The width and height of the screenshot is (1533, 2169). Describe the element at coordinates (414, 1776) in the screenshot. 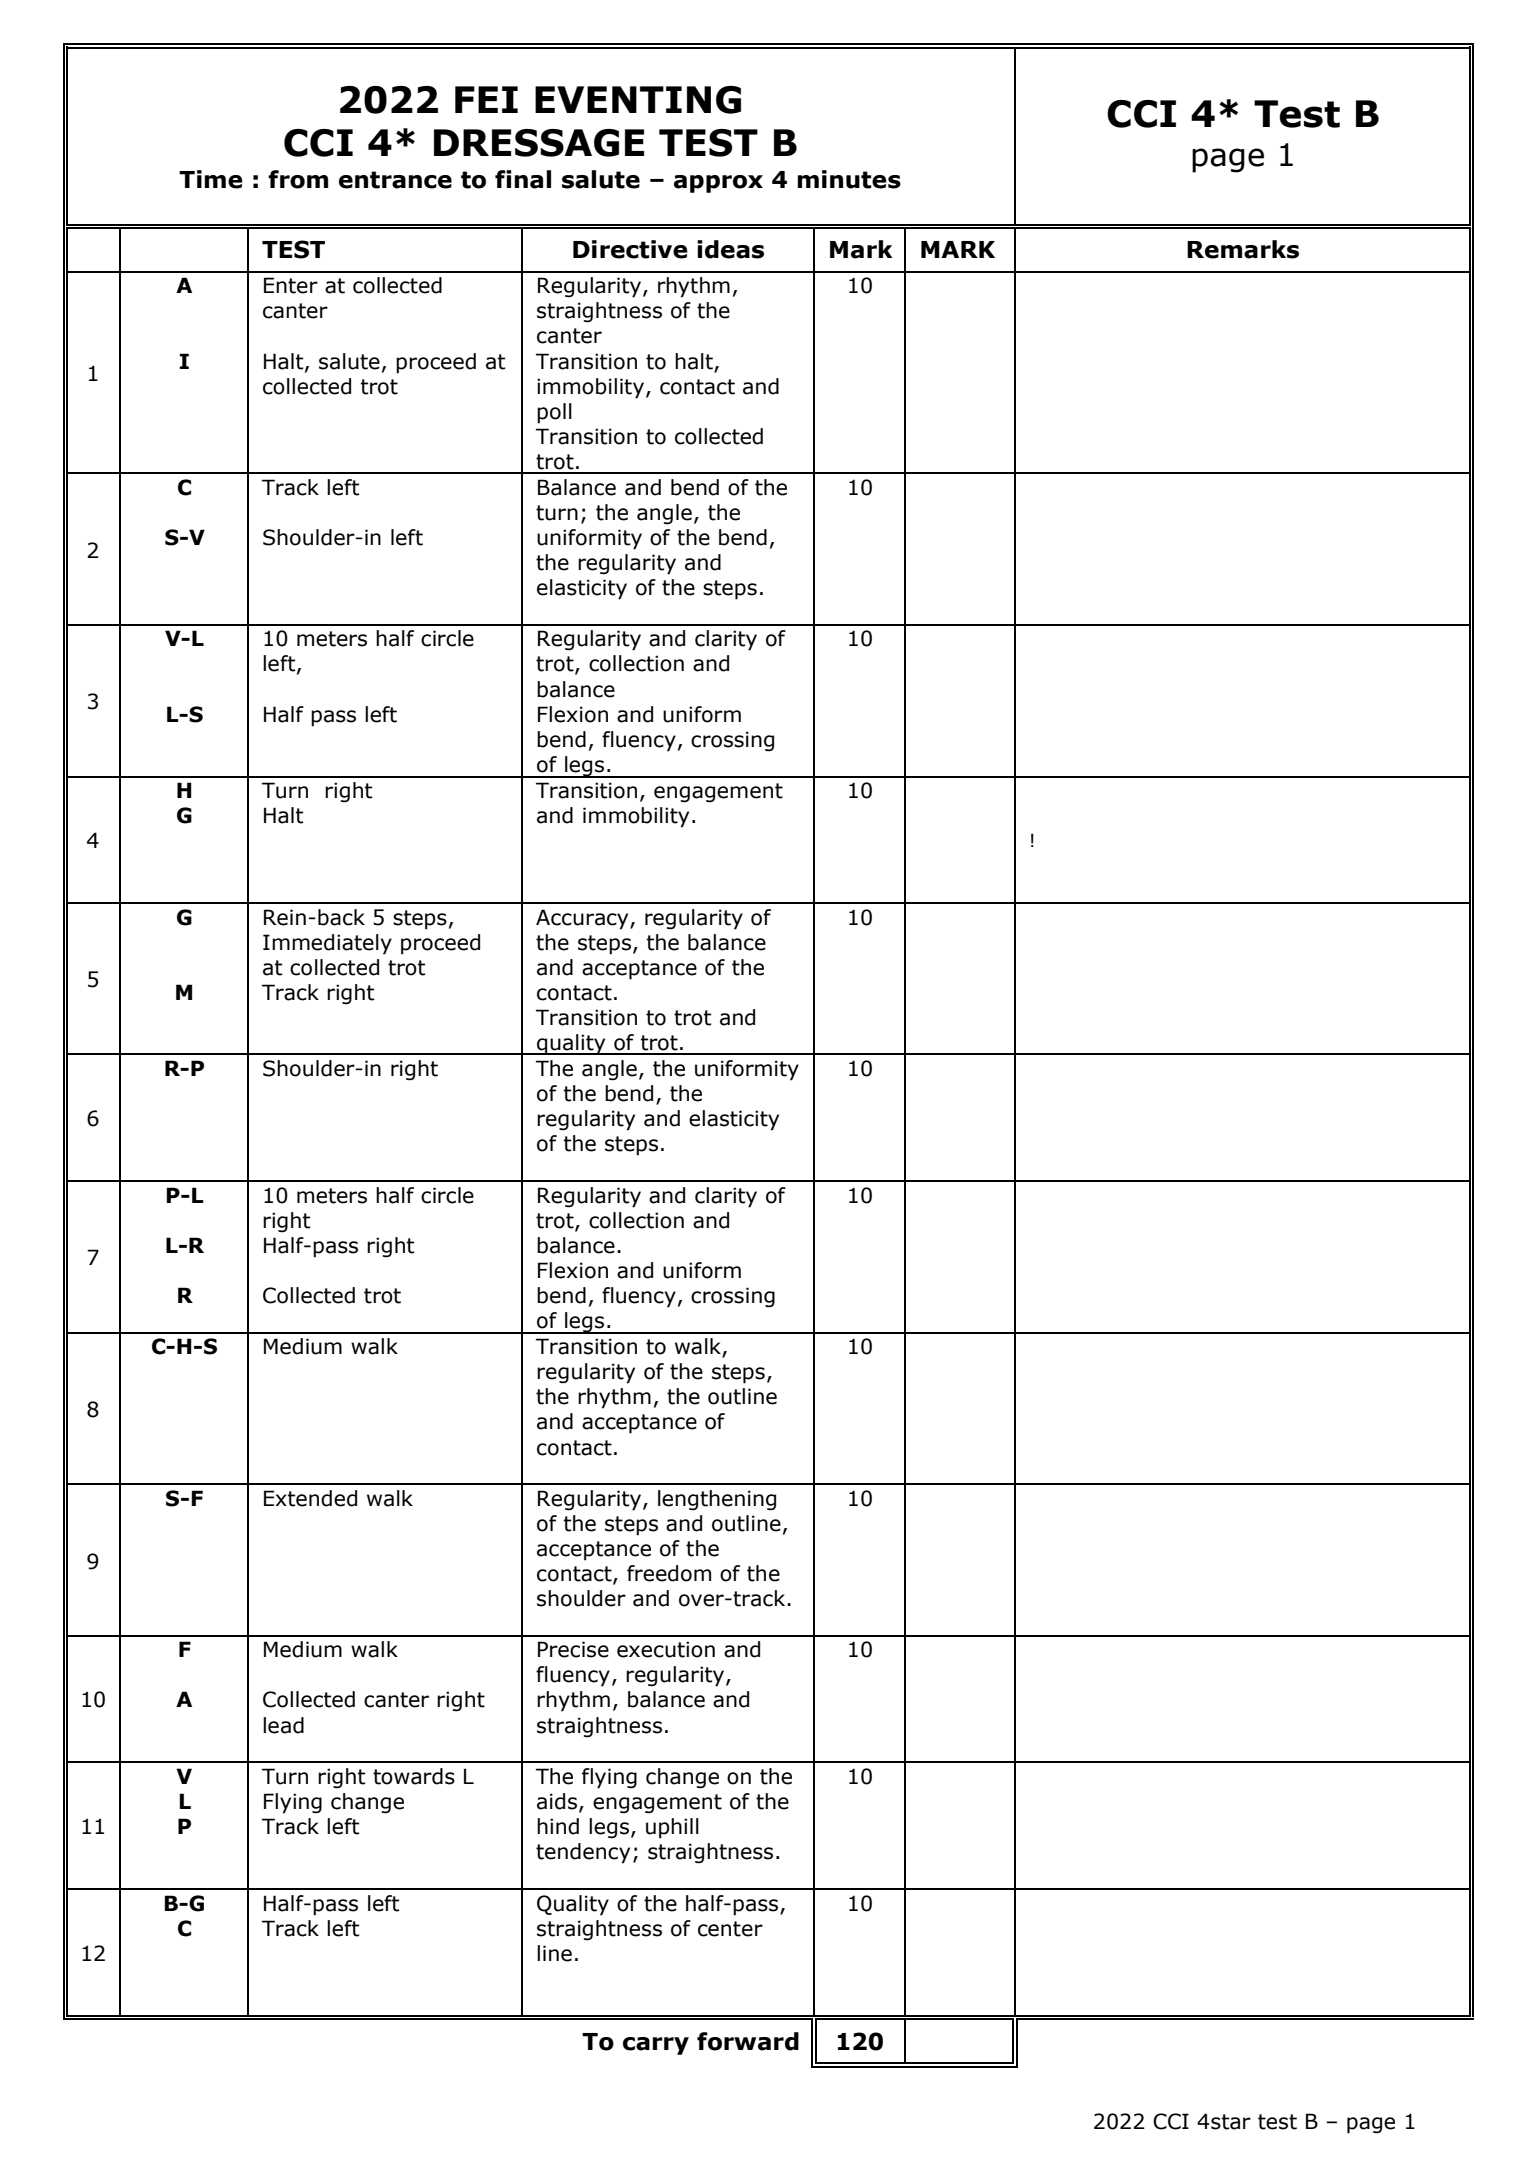

I see `towards` at that location.
